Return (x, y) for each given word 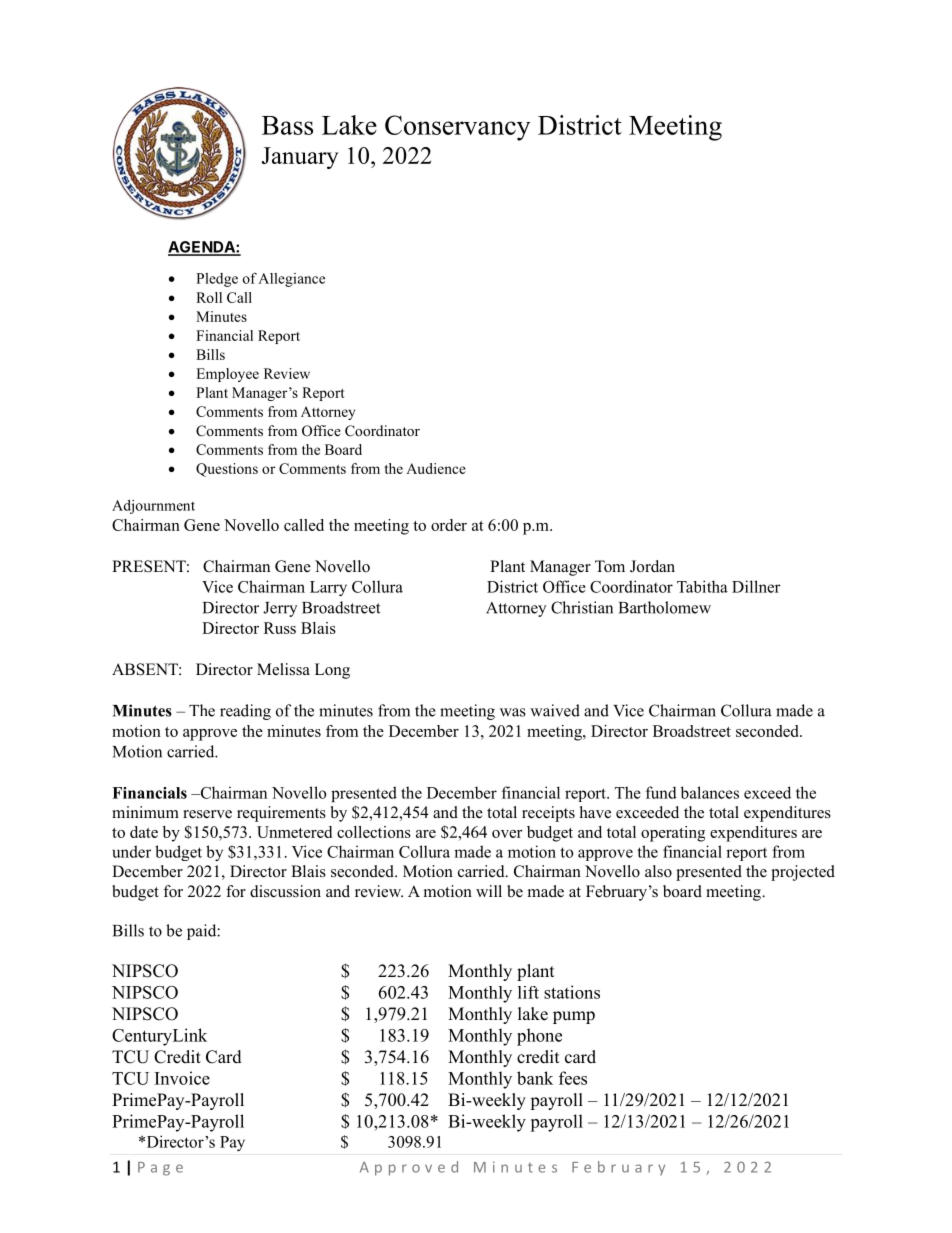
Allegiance (291, 280)
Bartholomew (665, 607)
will (489, 891)
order (449, 525)
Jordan (652, 566)
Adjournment (153, 507)
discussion (285, 891)
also (658, 871)
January (300, 158)
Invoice (182, 1078)
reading (245, 712)
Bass (287, 125)
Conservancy (457, 128)
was (513, 712)
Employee (227, 375)
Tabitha (702, 586)
